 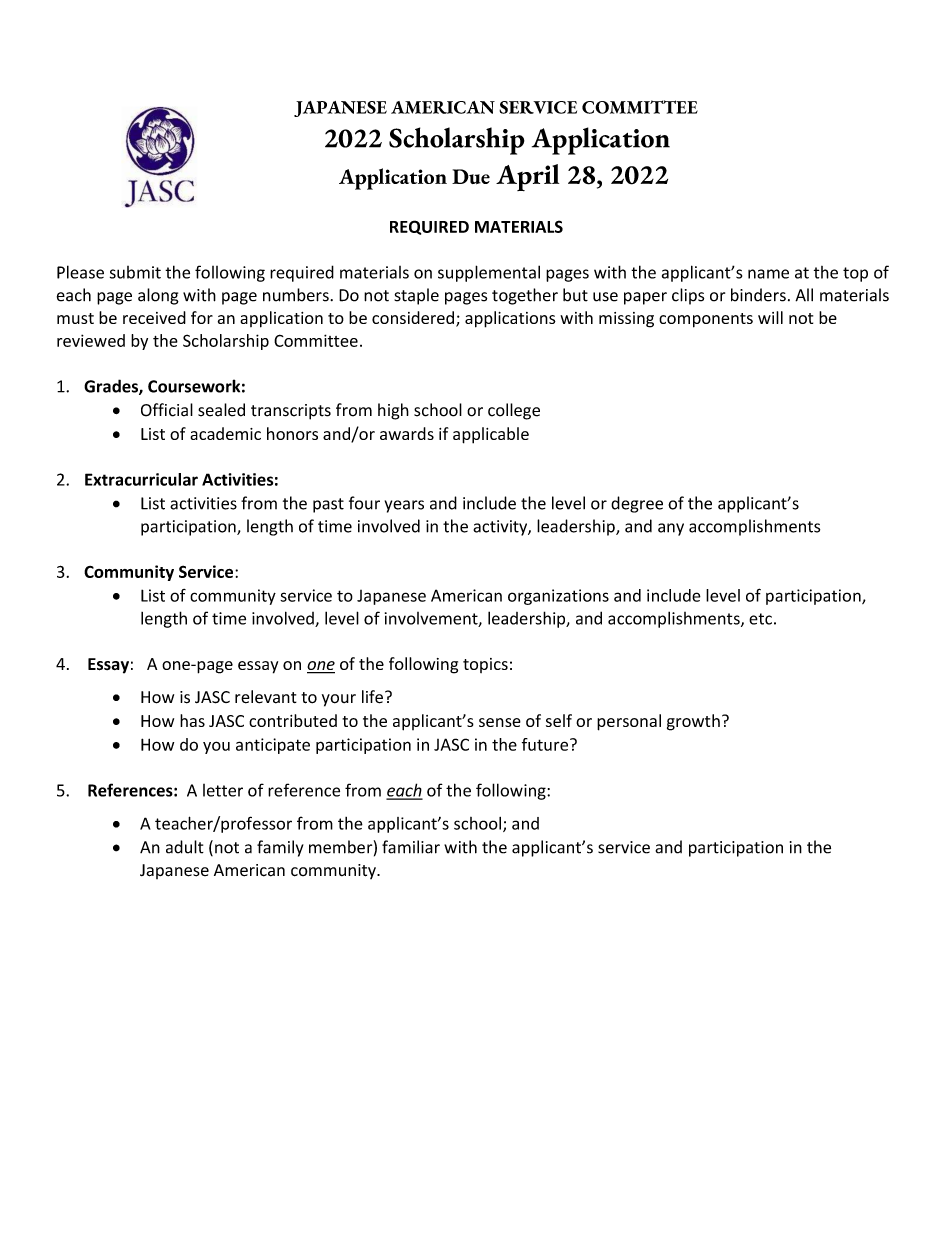 I want to click on adult, so click(x=185, y=847).
